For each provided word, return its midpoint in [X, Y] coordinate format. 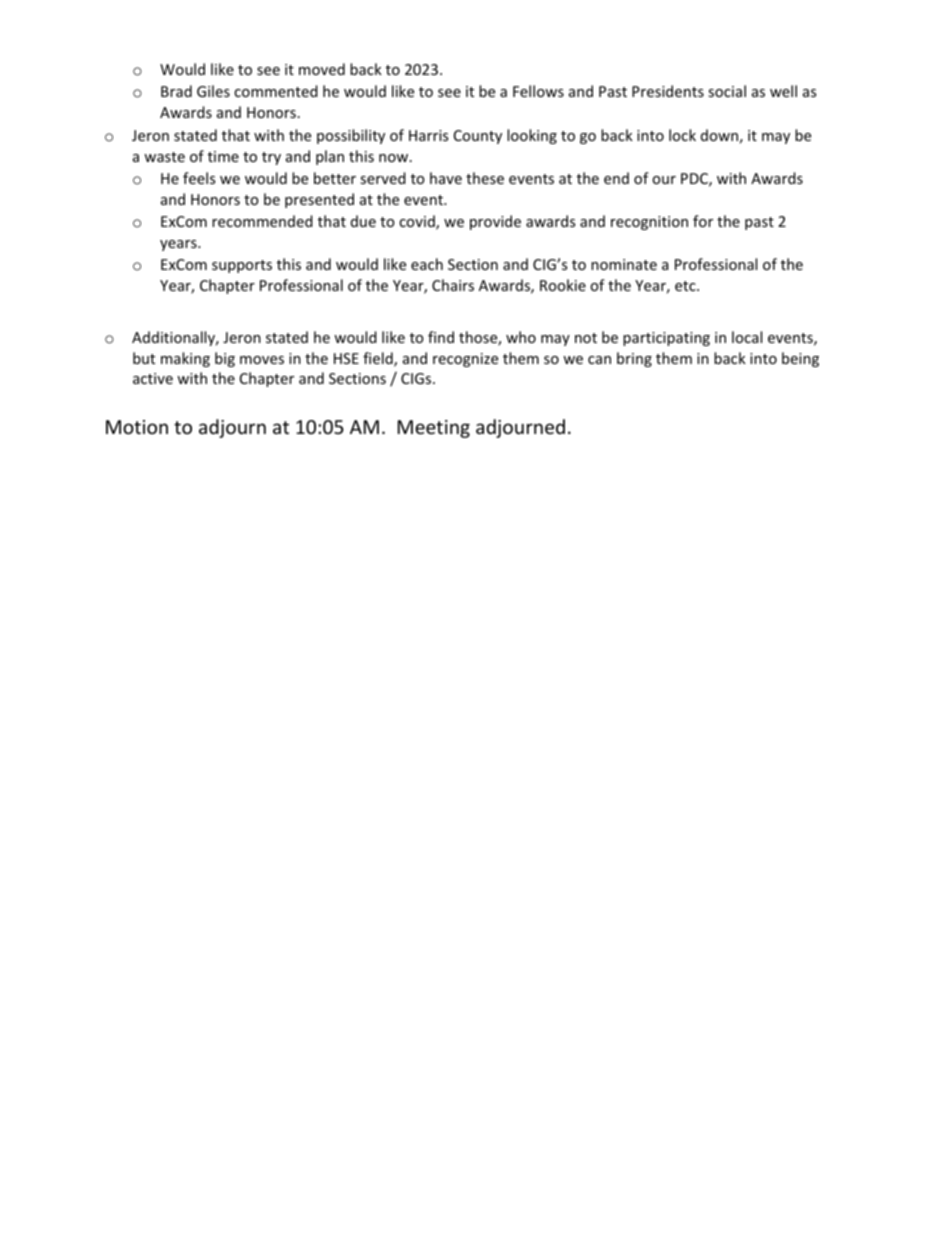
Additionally [175, 338]
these [485, 178]
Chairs [453, 285]
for [703, 221]
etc [686, 286]
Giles [213, 91]
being [800, 359]
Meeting [434, 429]
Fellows [538, 91]
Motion [137, 427]
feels [199, 178]
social [727, 91]
